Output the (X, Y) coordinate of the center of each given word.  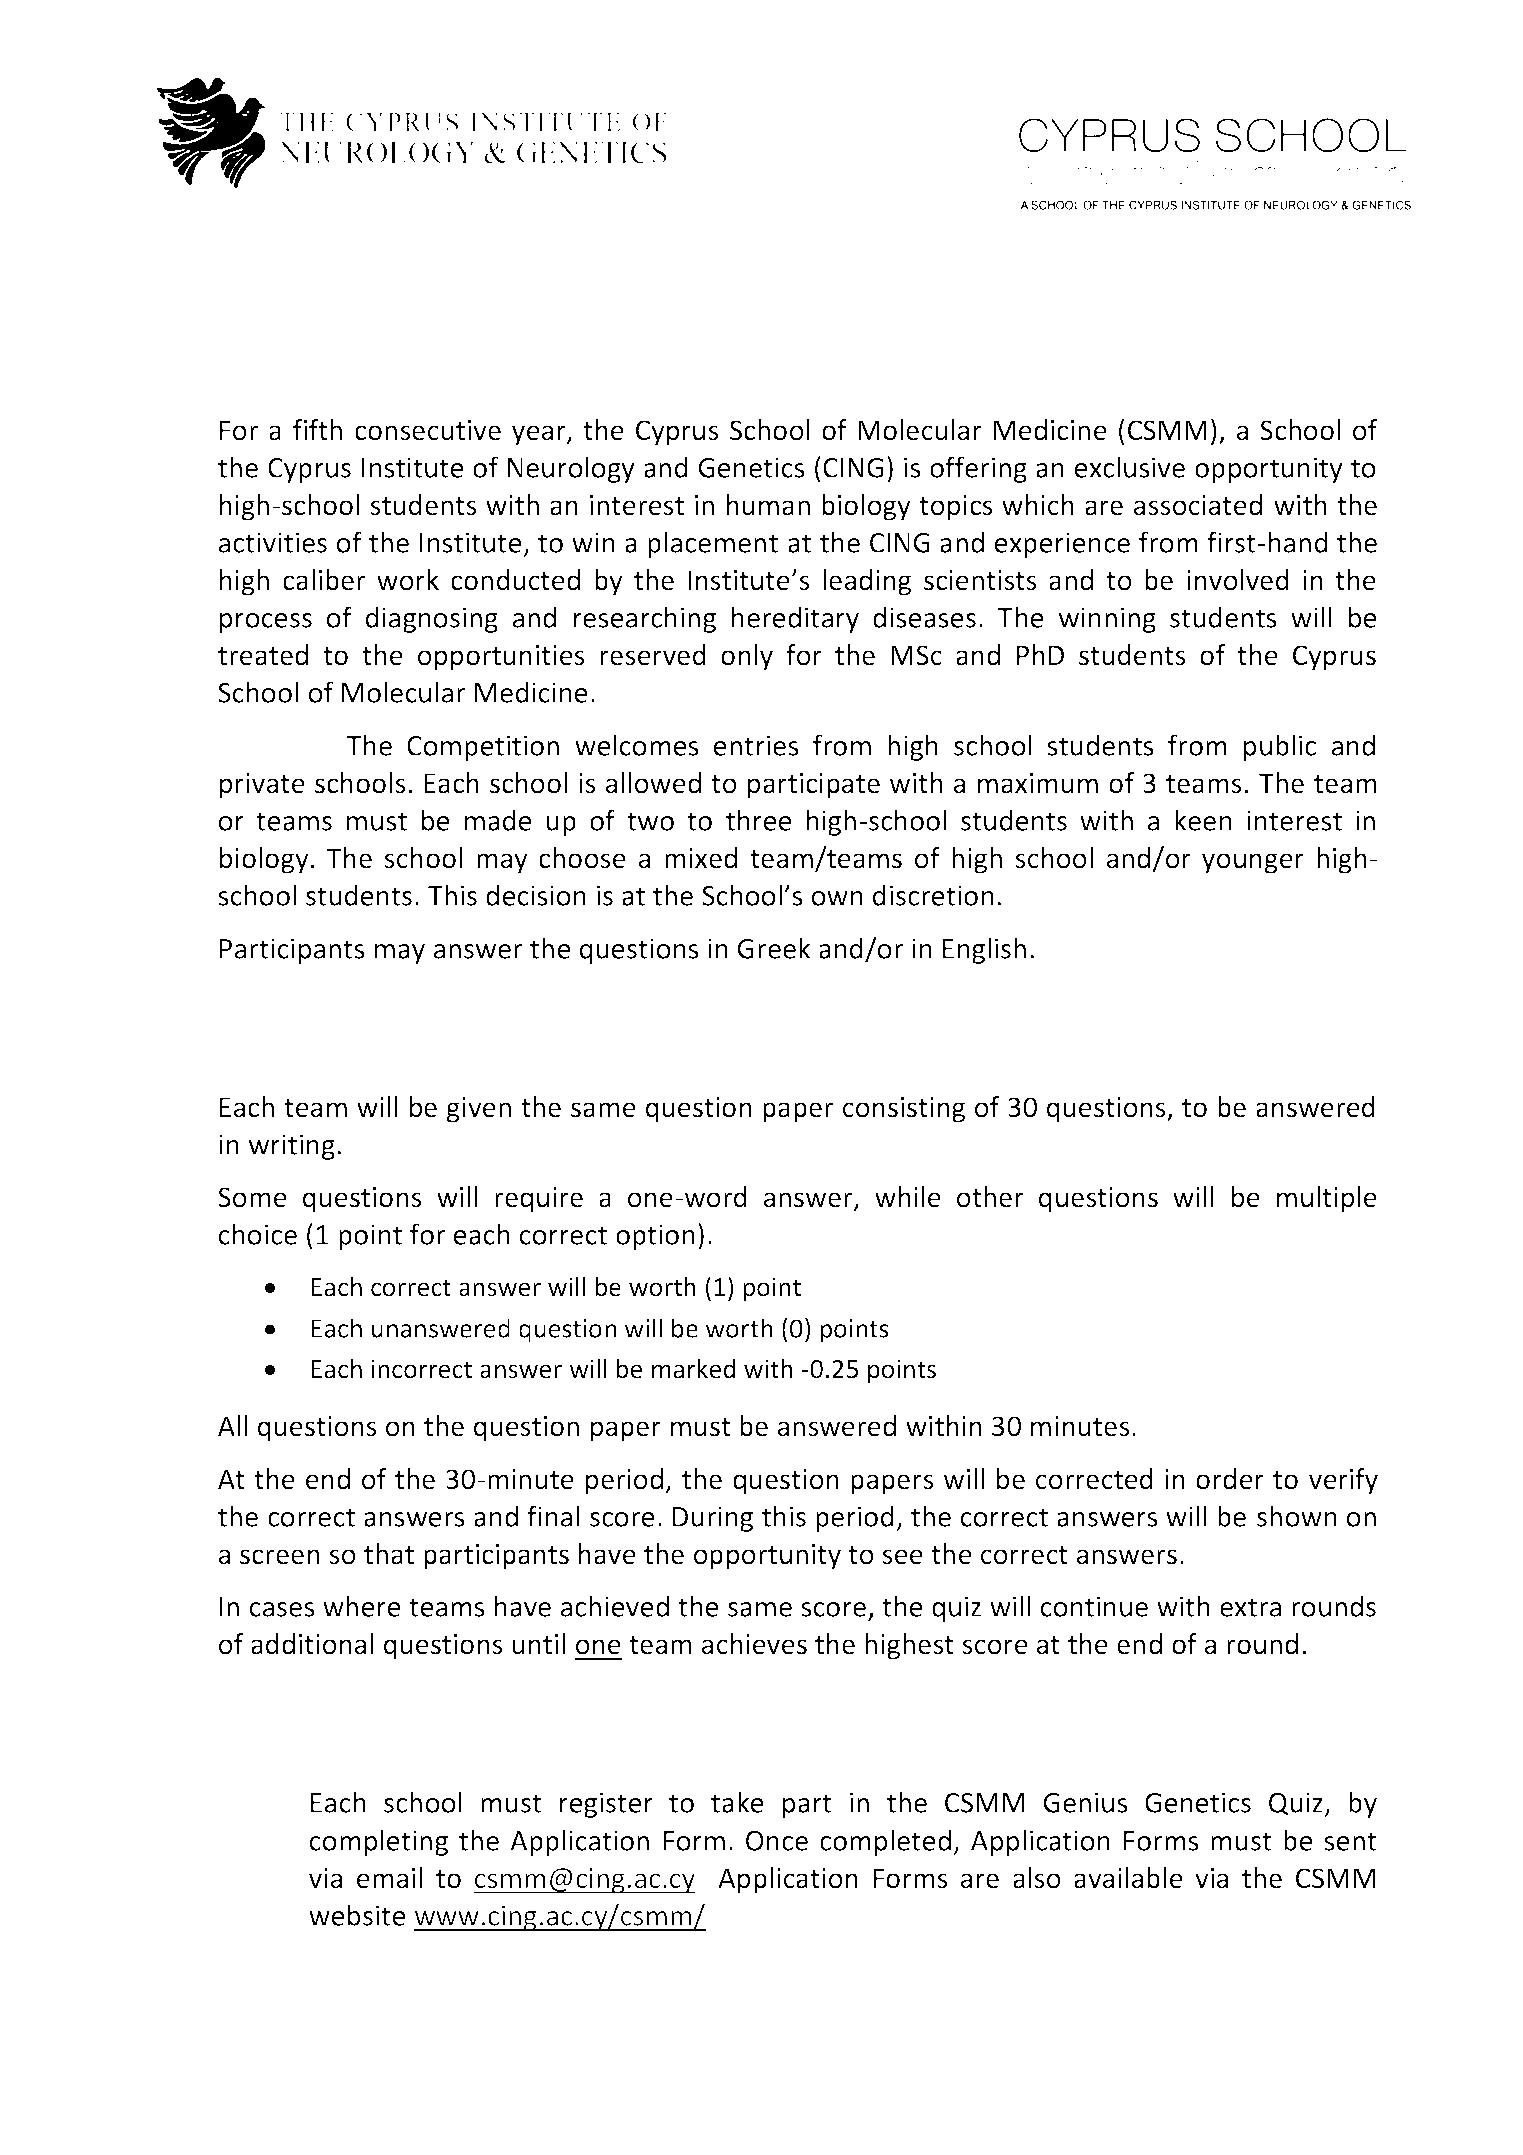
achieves (754, 1644)
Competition (483, 748)
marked (693, 1369)
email (389, 1878)
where (362, 1606)
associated (1198, 505)
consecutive (428, 430)
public (1280, 747)
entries (756, 745)
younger (1253, 863)
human (768, 505)
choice (258, 1234)
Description (355, 1056)
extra (1250, 1607)
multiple (1327, 1199)
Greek (774, 948)
